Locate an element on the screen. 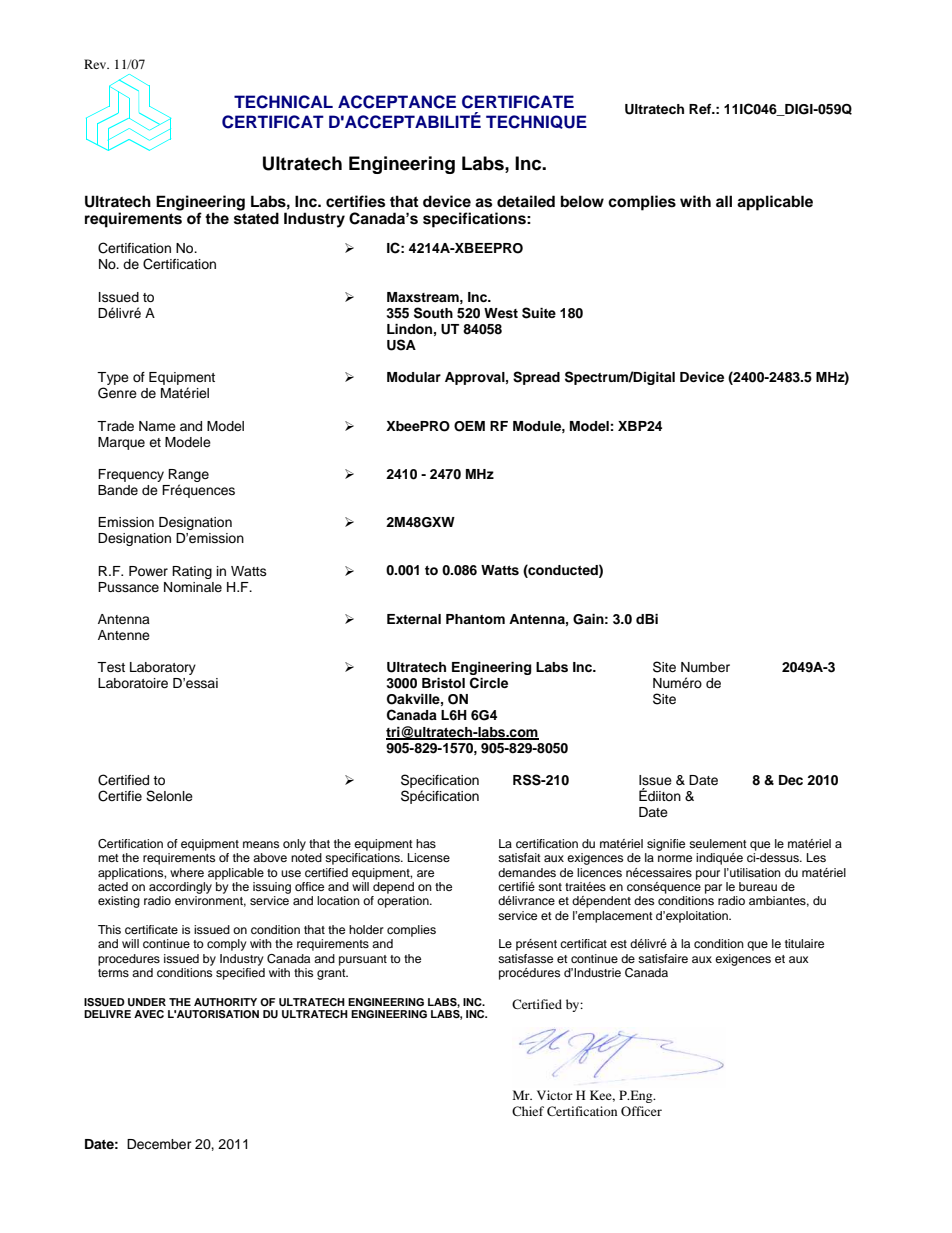 The image size is (952, 1233). License is located at coordinates (429, 857).
